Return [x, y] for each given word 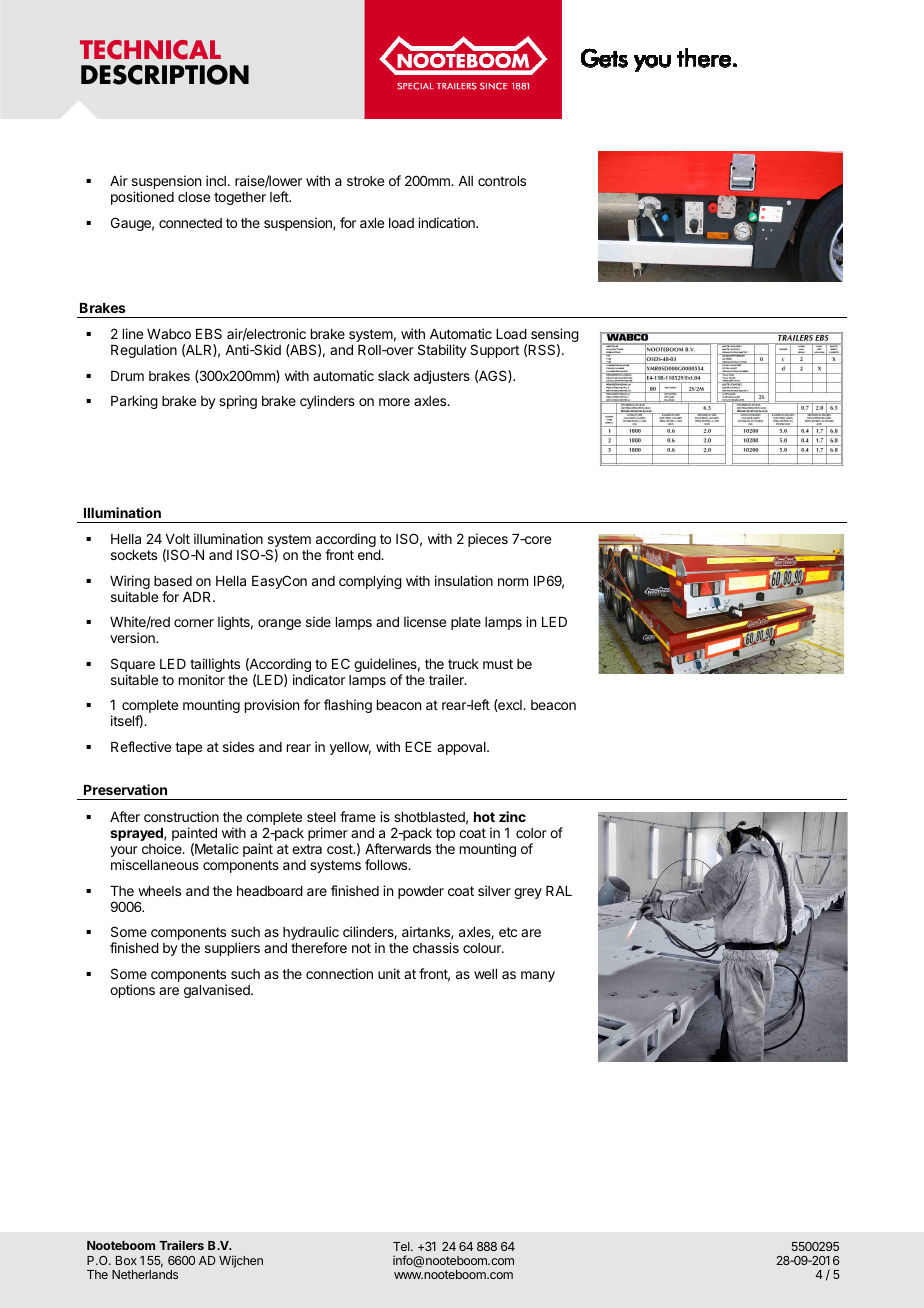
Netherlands [145, 1274]
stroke [365, 181]
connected [190, 223]
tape [188, 748]
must [498, 664]
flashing [348, 706]
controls [502, 181]
